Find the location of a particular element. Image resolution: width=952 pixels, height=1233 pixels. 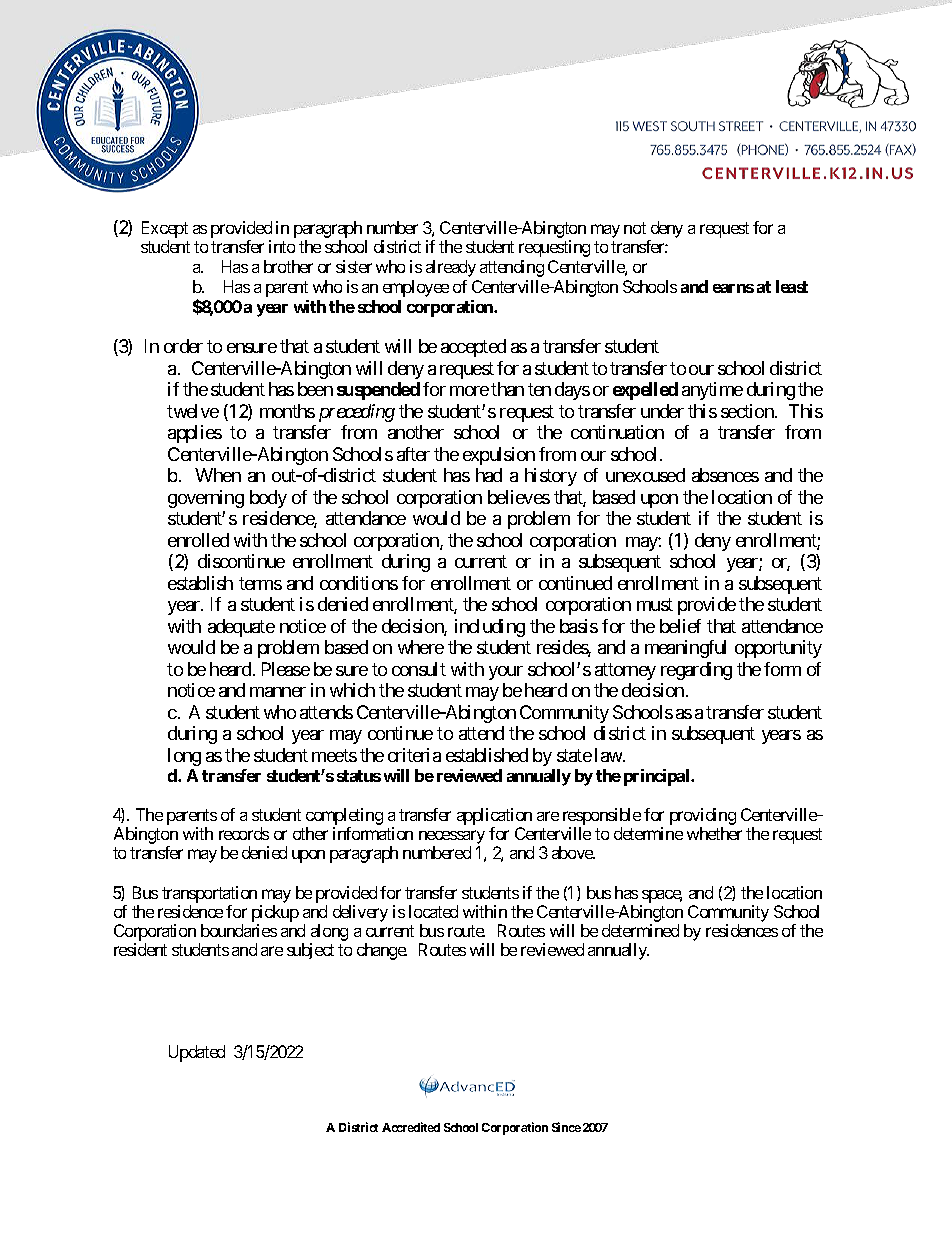

absences is located at coordinates (725, 475).
